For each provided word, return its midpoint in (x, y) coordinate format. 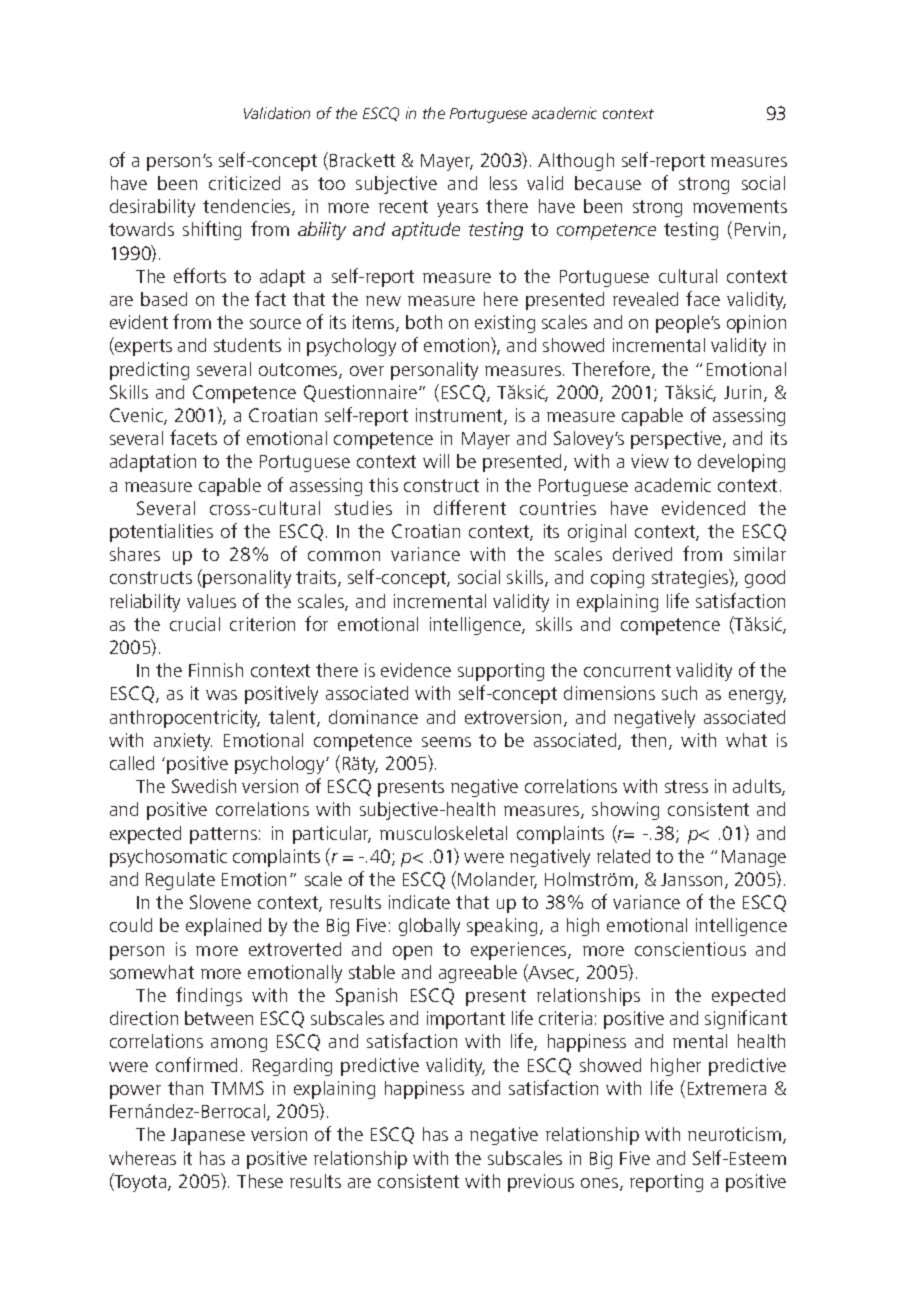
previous (541, 1183)
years (457, 210)
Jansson (691, 879)
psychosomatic (168, 858)
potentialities (161, 533)
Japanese (208, 1136)
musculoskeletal (443, 833)
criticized (244, 183)
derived (642, 554)
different (470, 507)
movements (740, 206)
